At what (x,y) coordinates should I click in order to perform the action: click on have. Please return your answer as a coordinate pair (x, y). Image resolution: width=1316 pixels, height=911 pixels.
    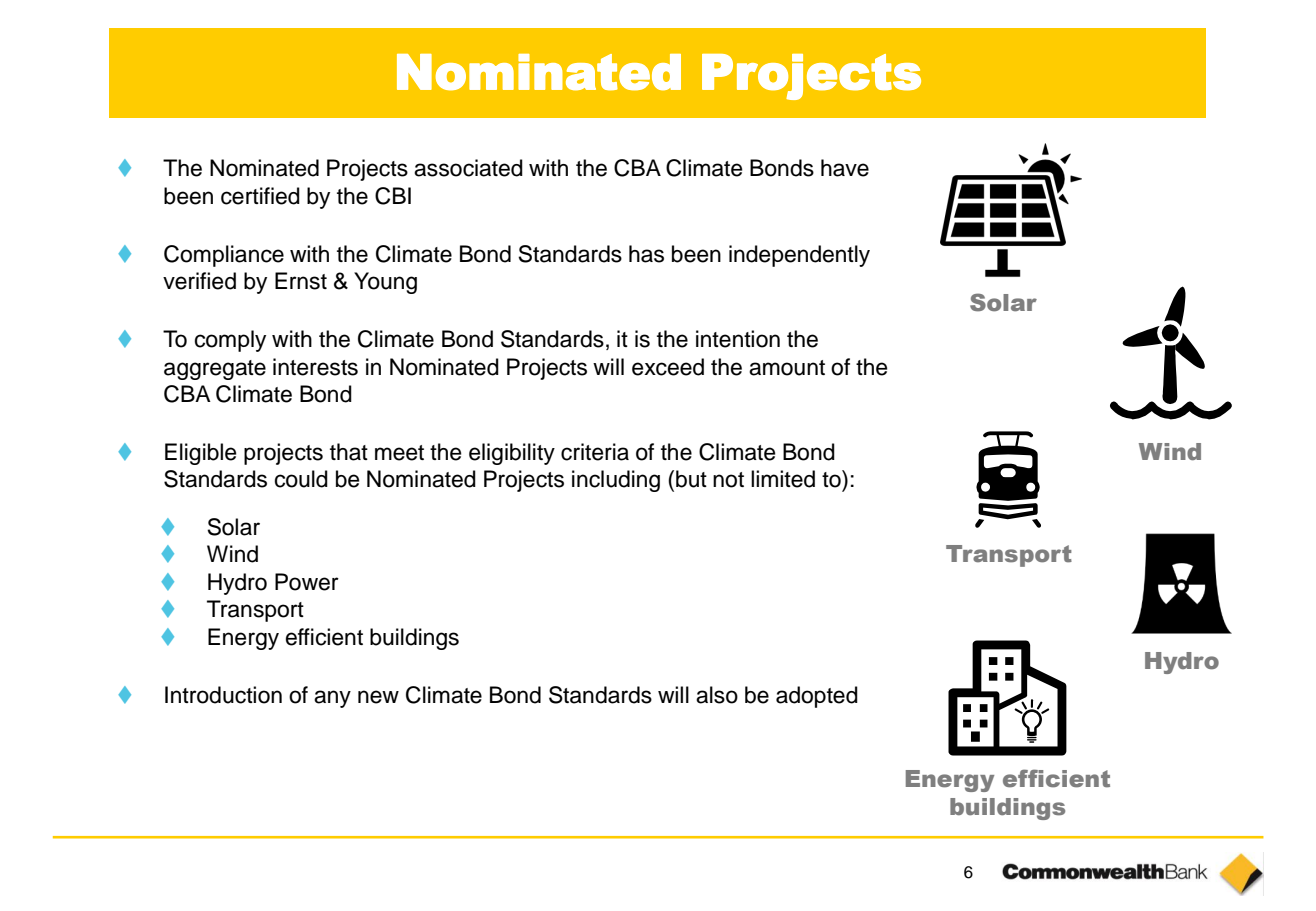
    Looking at the image, I should click on (845, 168).
